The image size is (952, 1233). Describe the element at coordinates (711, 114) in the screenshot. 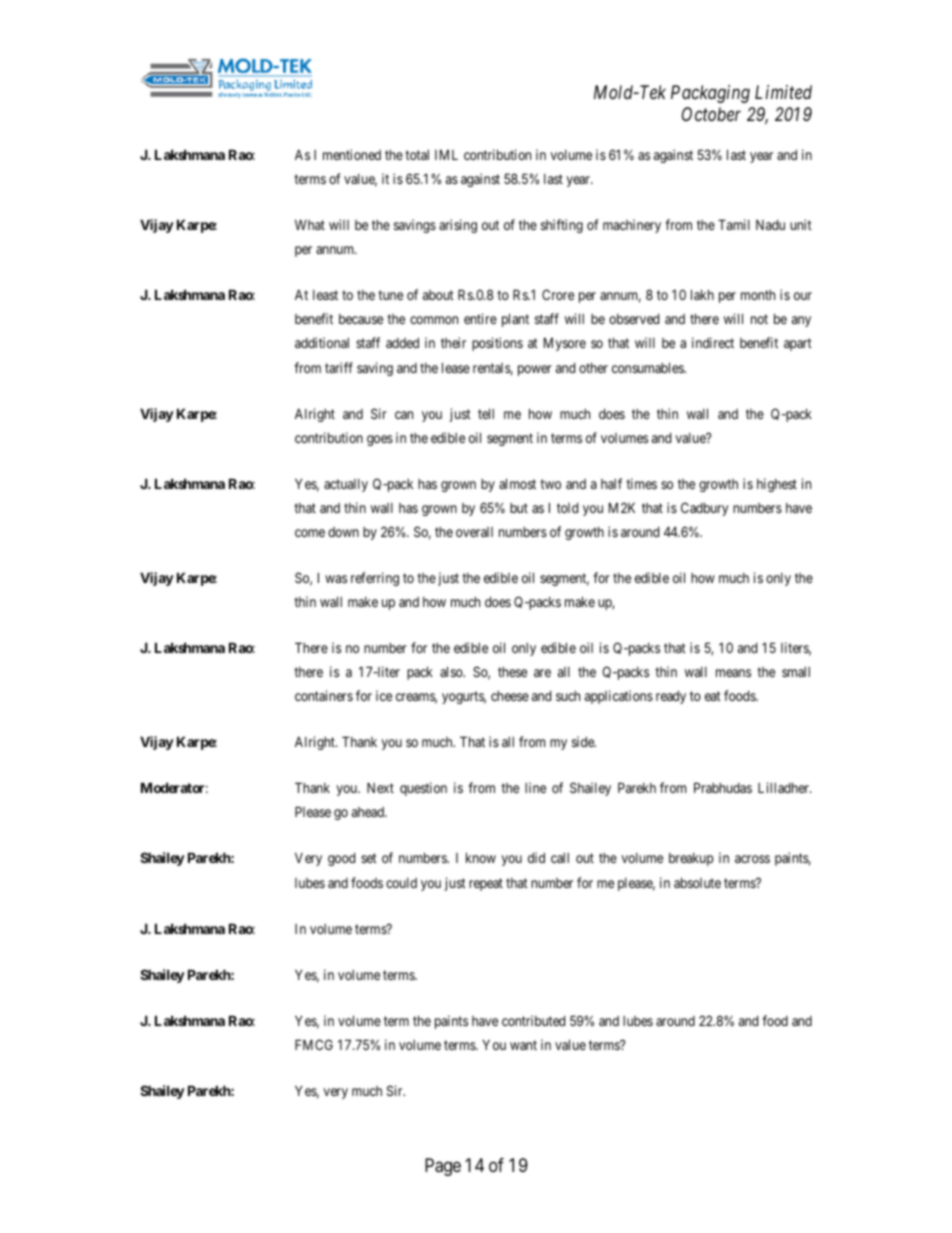

I see `October` at that location.
